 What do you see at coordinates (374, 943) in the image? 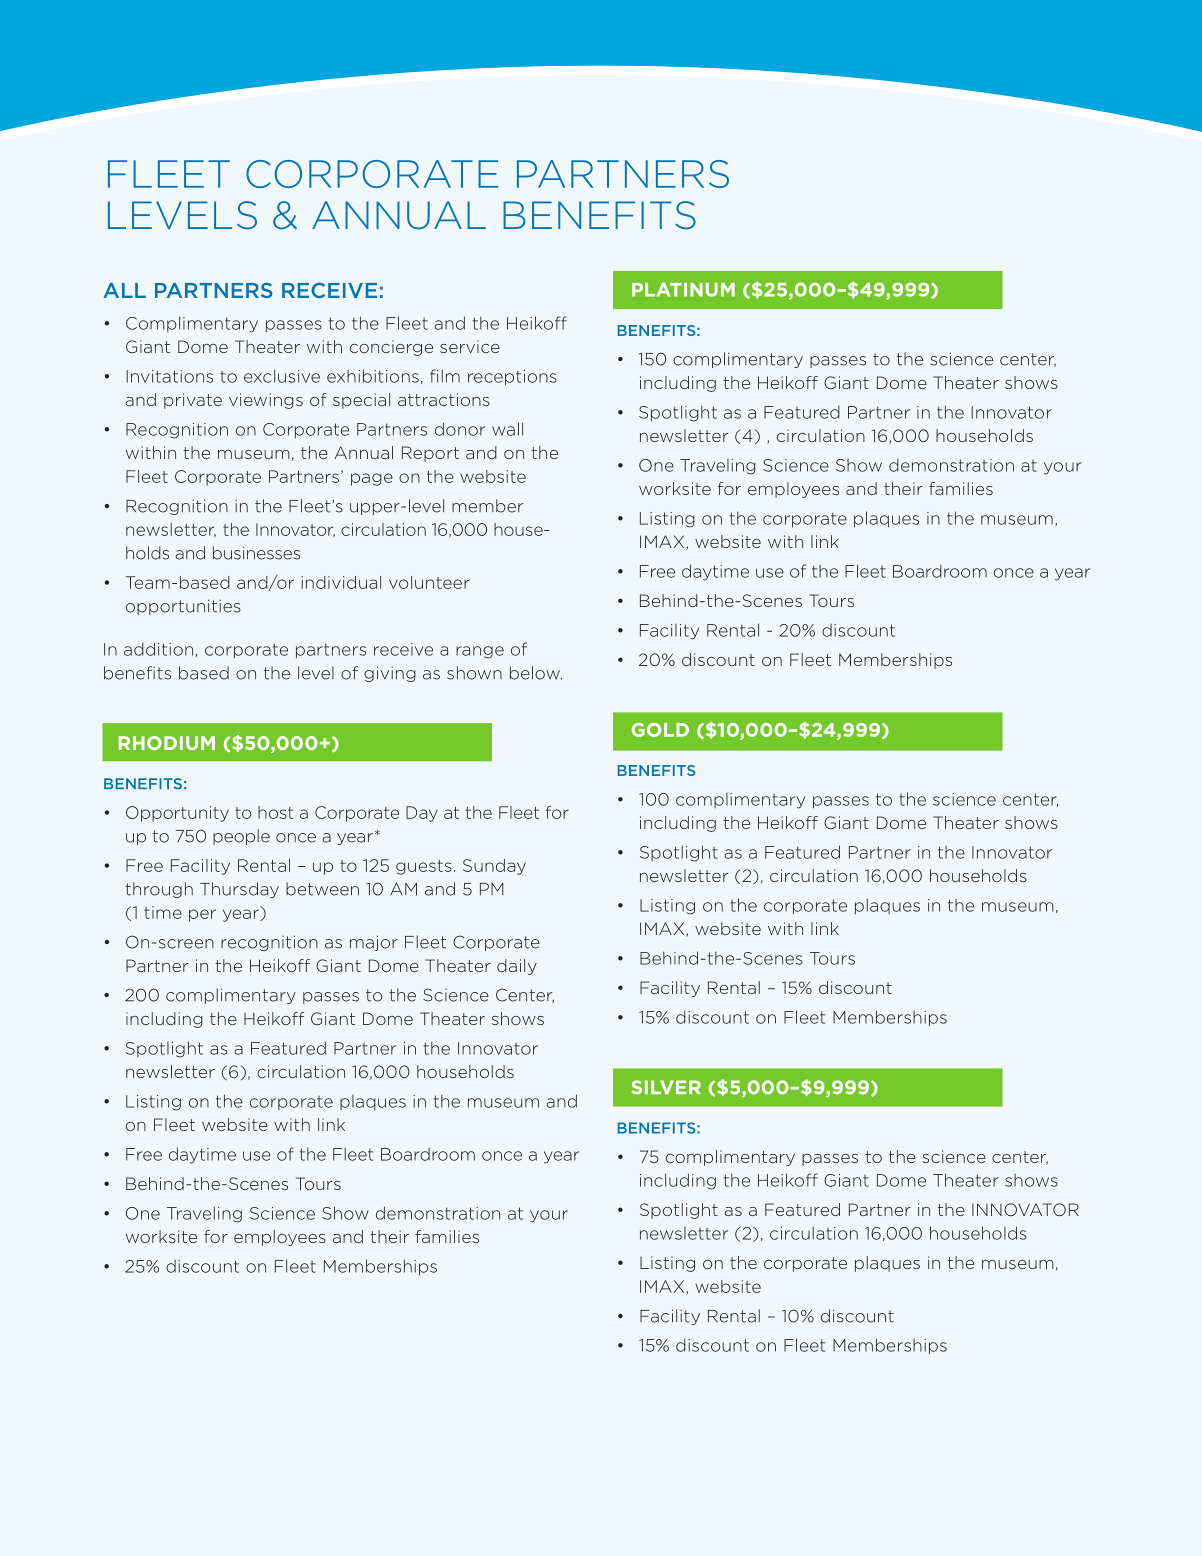
I see `major` at bounding box center [374, 943].
